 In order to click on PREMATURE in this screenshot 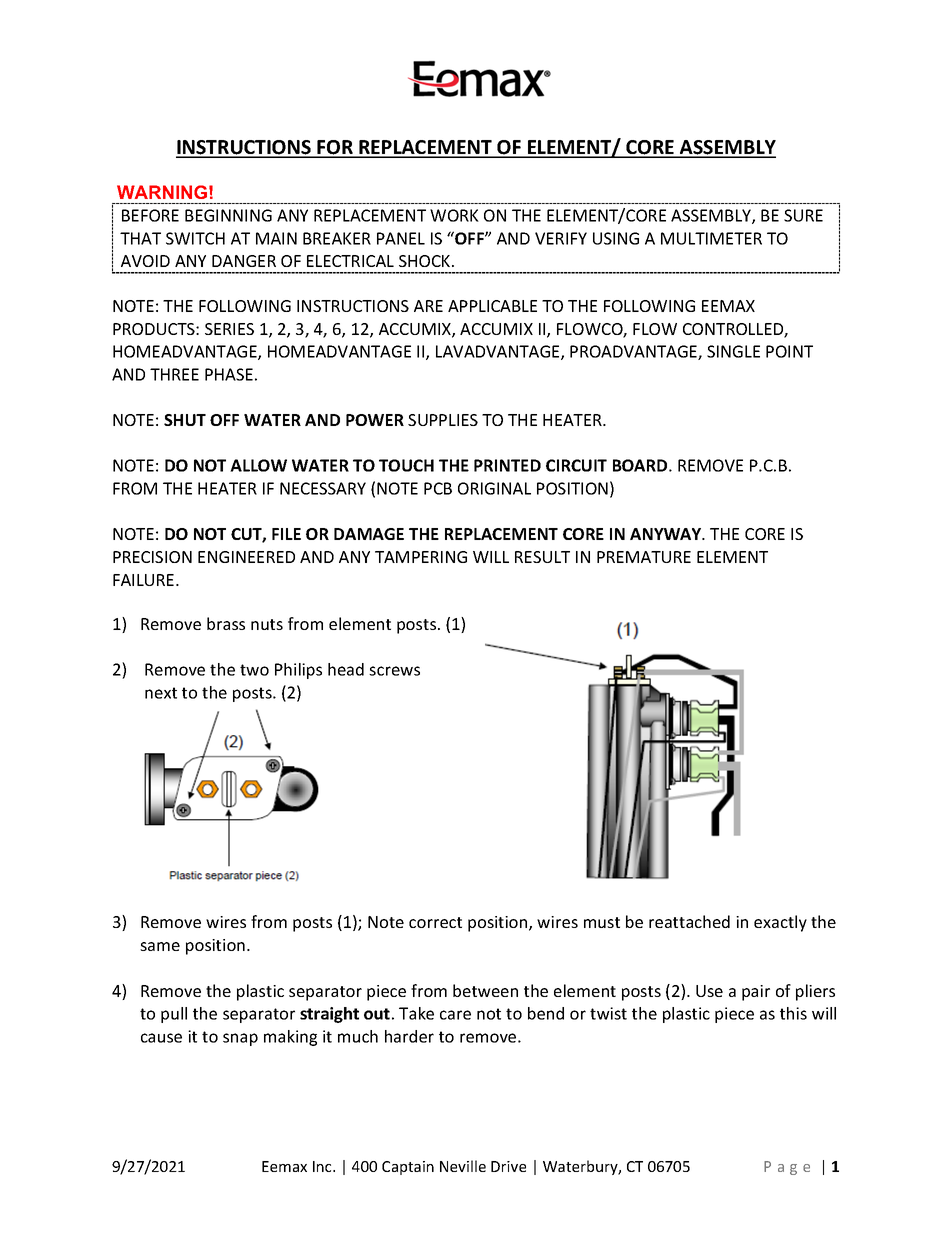, I will do `click(644, 557)`.
